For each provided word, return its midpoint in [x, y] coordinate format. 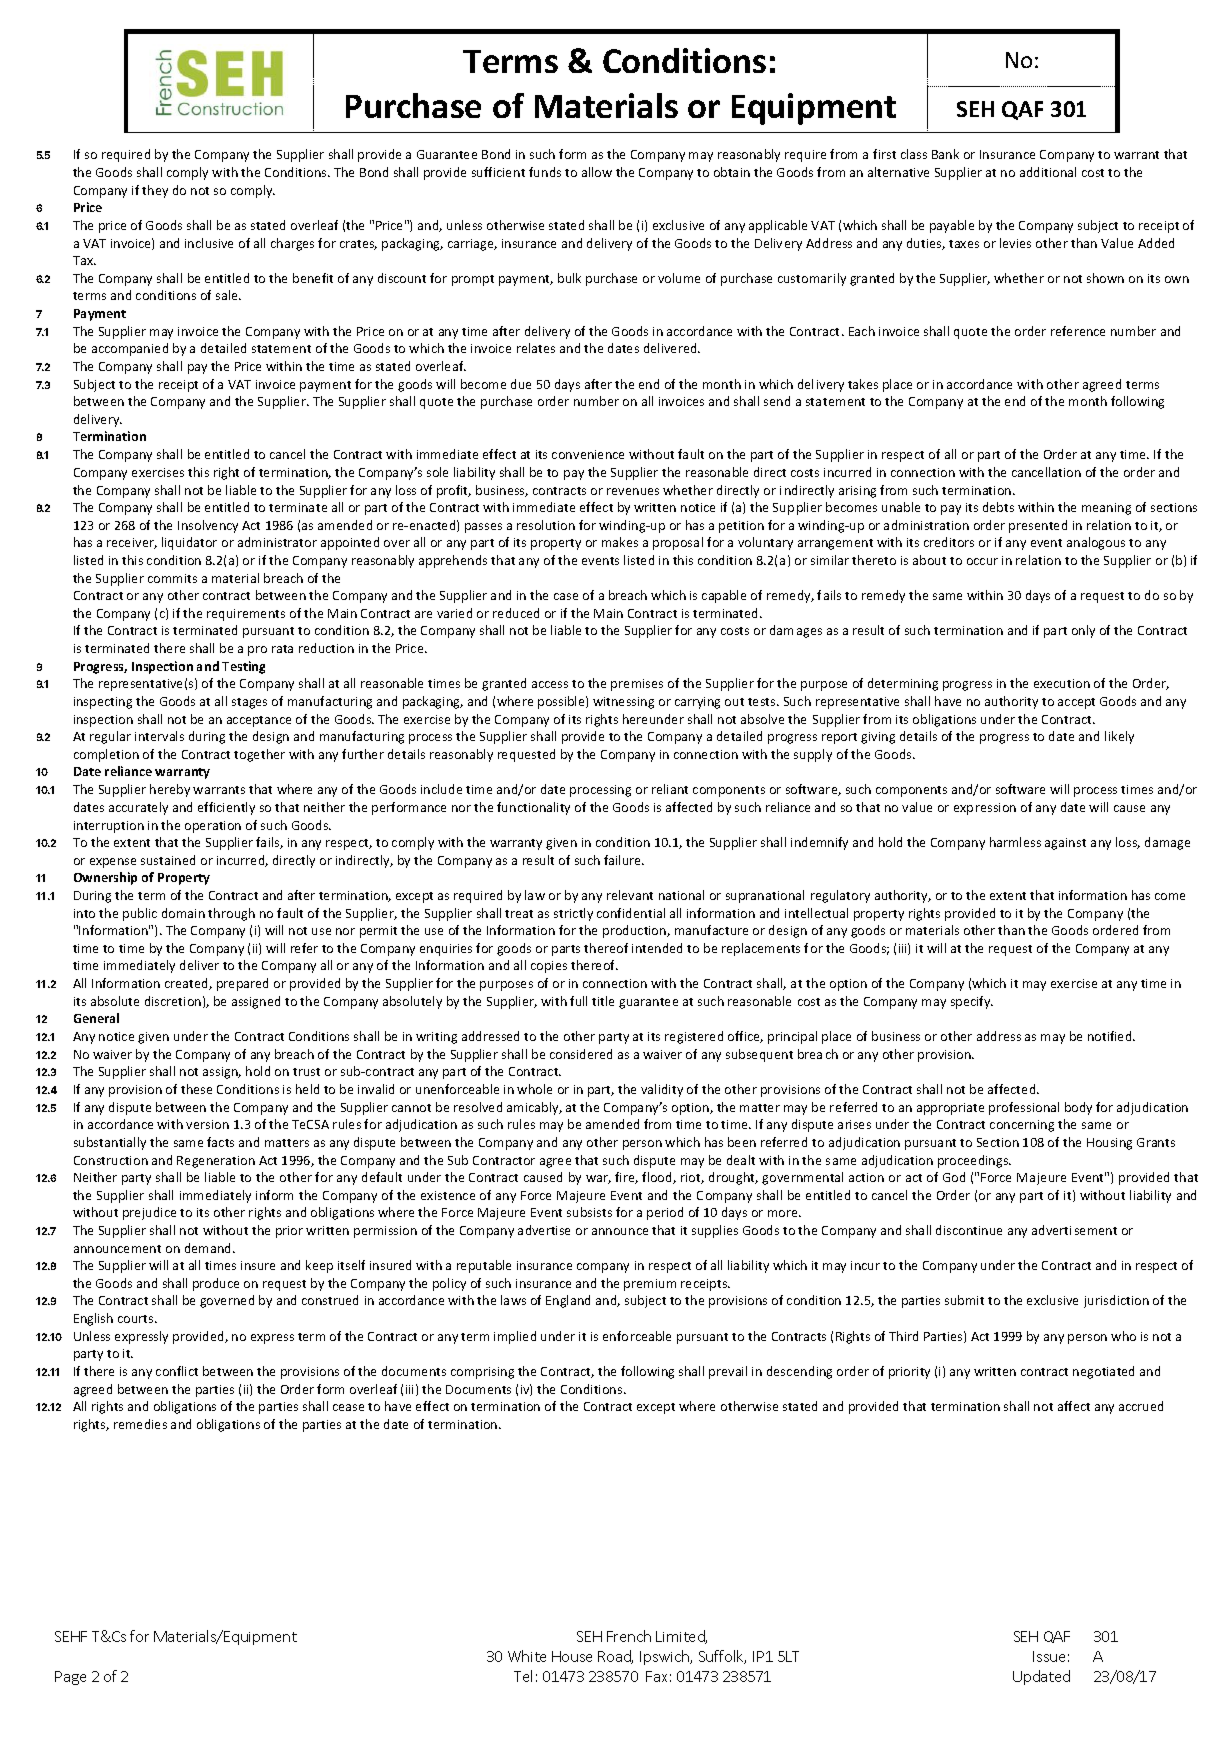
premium [650, 1285]
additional [1048, 172]
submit [964, 1300]
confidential [631, 913]
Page [70, 1678]
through [231, 914]
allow [597, 172]
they [155, 191]
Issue [1049, 1656]
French [629, 1636]
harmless [1015, 842]
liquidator [189, 543]
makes [620, 542]
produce [216, 1284]
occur [982, 561]
